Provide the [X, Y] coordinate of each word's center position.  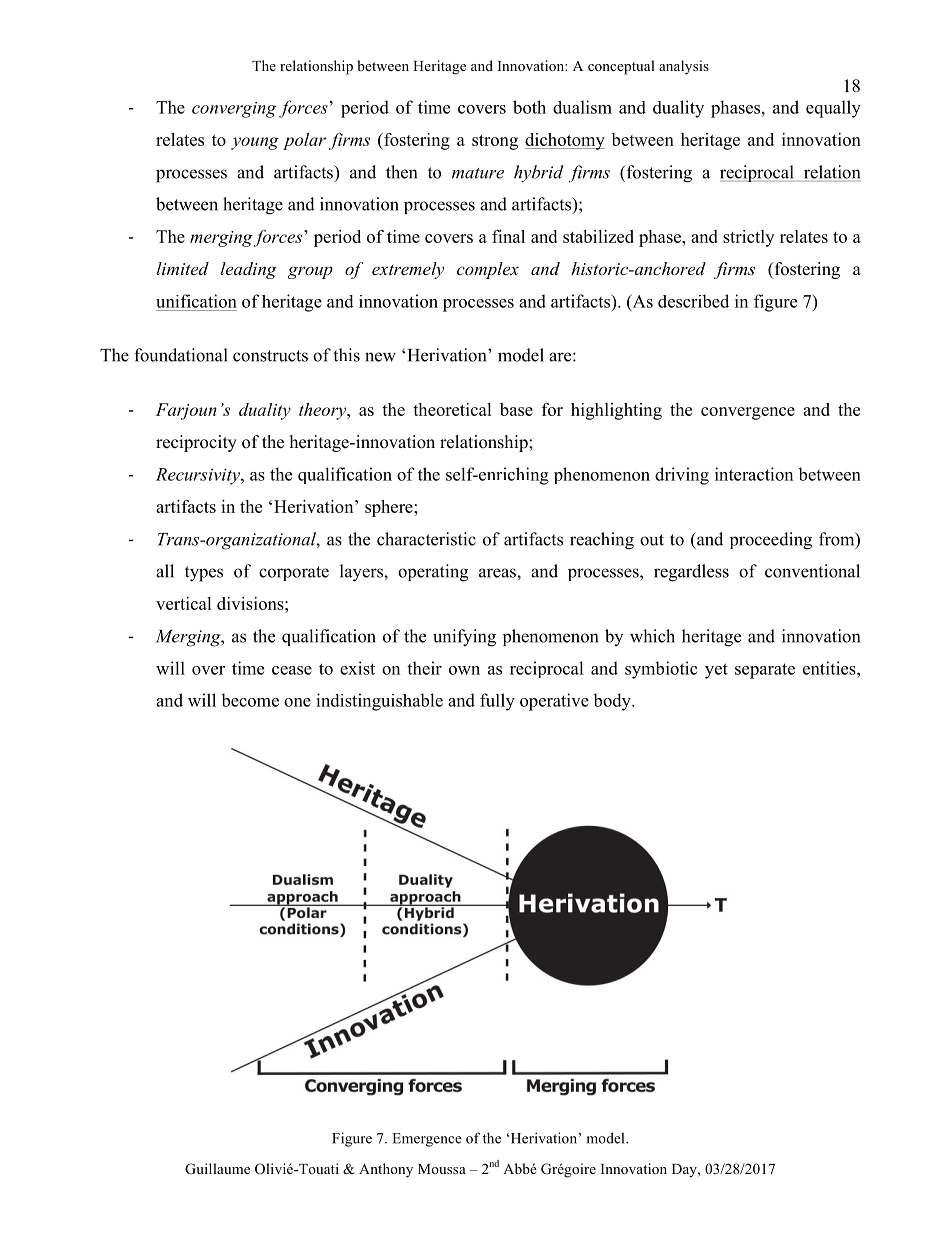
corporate [294, 573]
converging [234, 110]
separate [765, 671]
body [613, 702]
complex [488, 270]
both [529, 107]
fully [497, 702]
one [297, 702]
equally [833, 109]
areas [498, 573]
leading [248, 270]
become [250, 700]
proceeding [771, 541]
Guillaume [217, 1169]
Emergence [427, 1140]
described [693, 301]
